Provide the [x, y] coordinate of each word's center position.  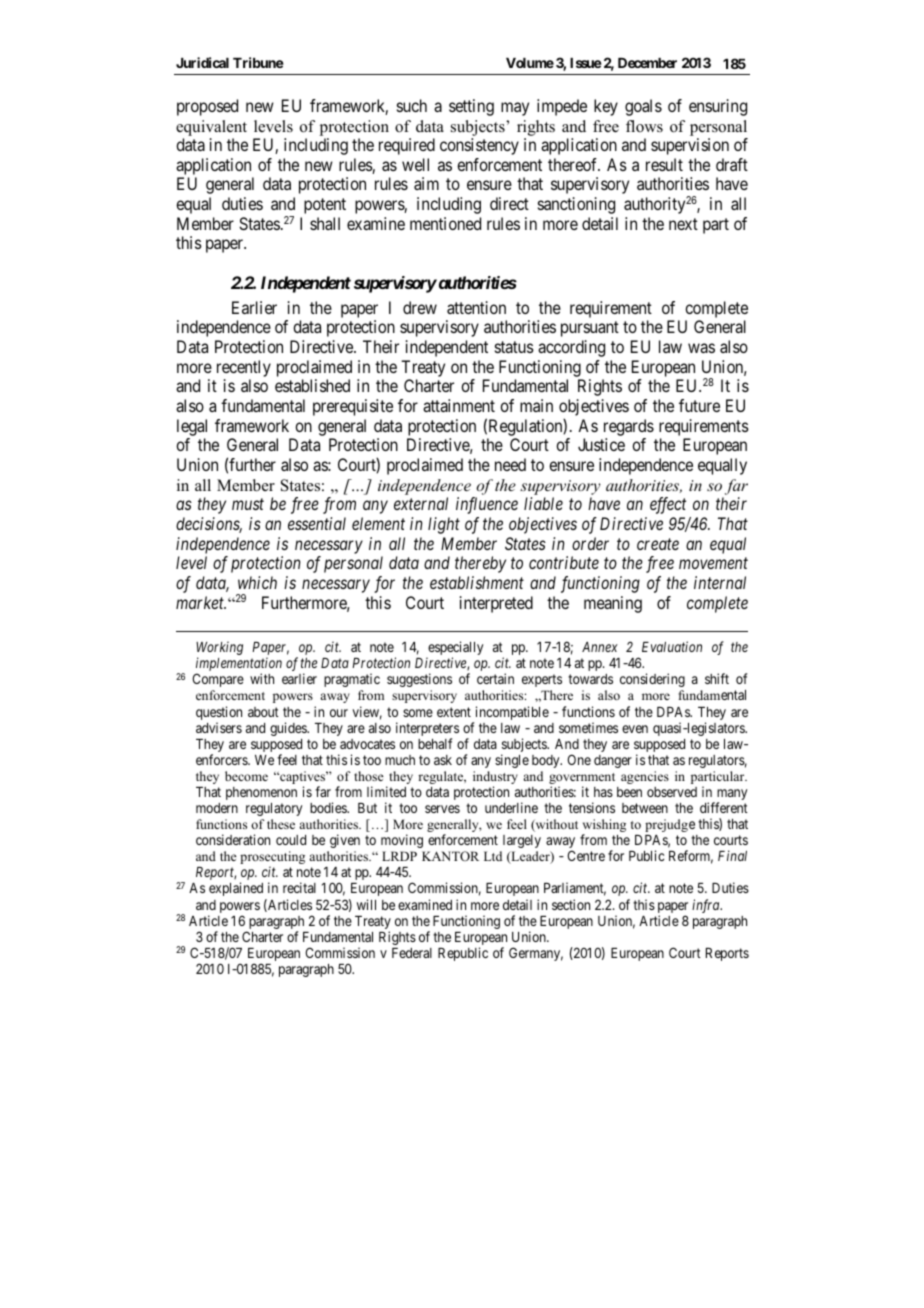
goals [643, 107]
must [248, 504]
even [635, 729]
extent [454, 712]
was [701, 348]
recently [244, 368]
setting [471, 107]
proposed [207, 107]
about [263, 712]
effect [668, 505]
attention [476, 307]
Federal [412, 953]
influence [487, 505]
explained [236, 889]
